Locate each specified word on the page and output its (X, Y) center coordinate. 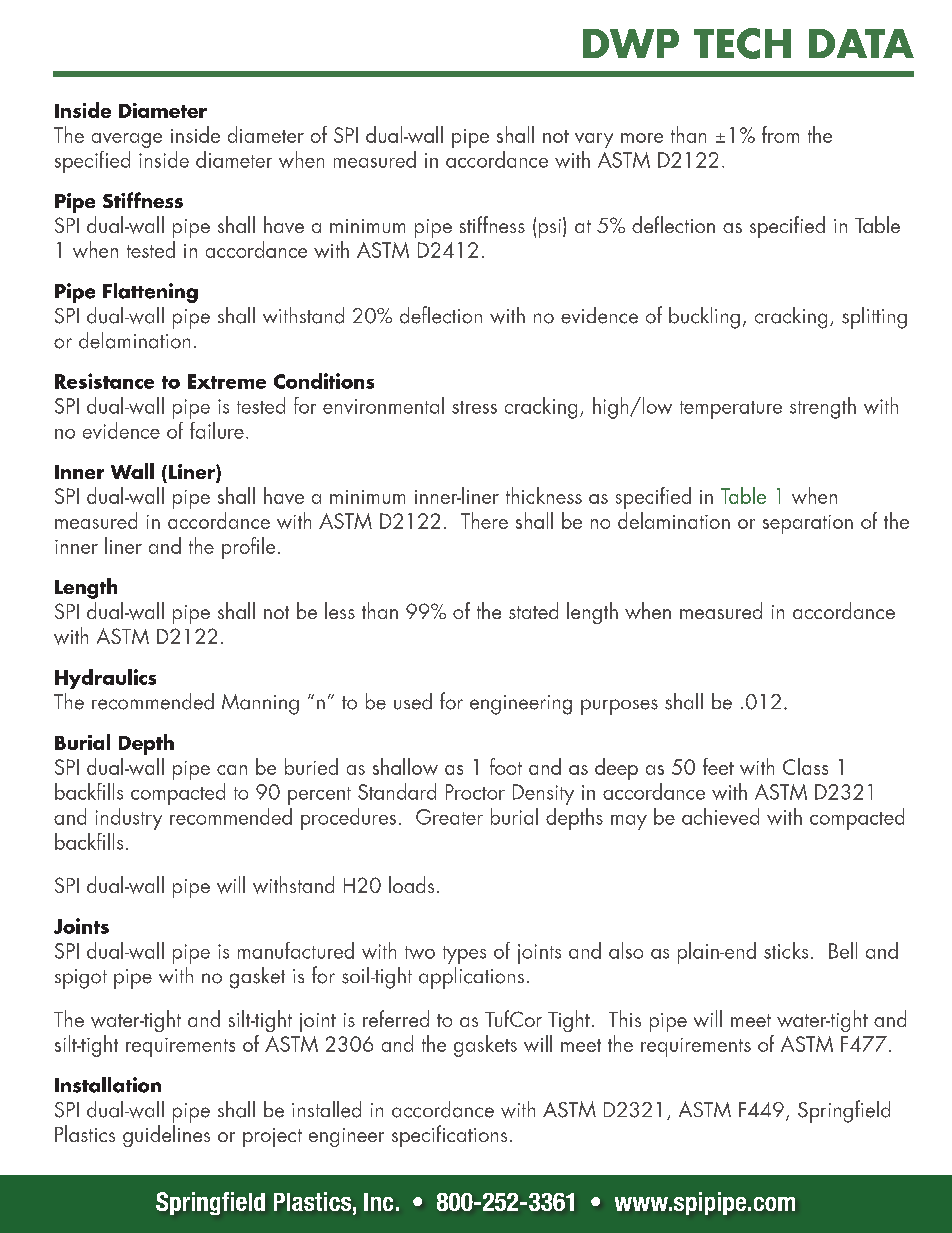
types (464, 955)
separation (808, 524)
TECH (742, 43)
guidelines (166, 1136)
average (127, 140)
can (232, 770)
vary (594, 140)
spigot (81, 979)
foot (506, 766)
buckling (704, 318)
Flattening (150, 293)
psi (550, 228)
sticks (786, 950)
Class (805, 766)
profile (248, 548)
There (484, 520)
